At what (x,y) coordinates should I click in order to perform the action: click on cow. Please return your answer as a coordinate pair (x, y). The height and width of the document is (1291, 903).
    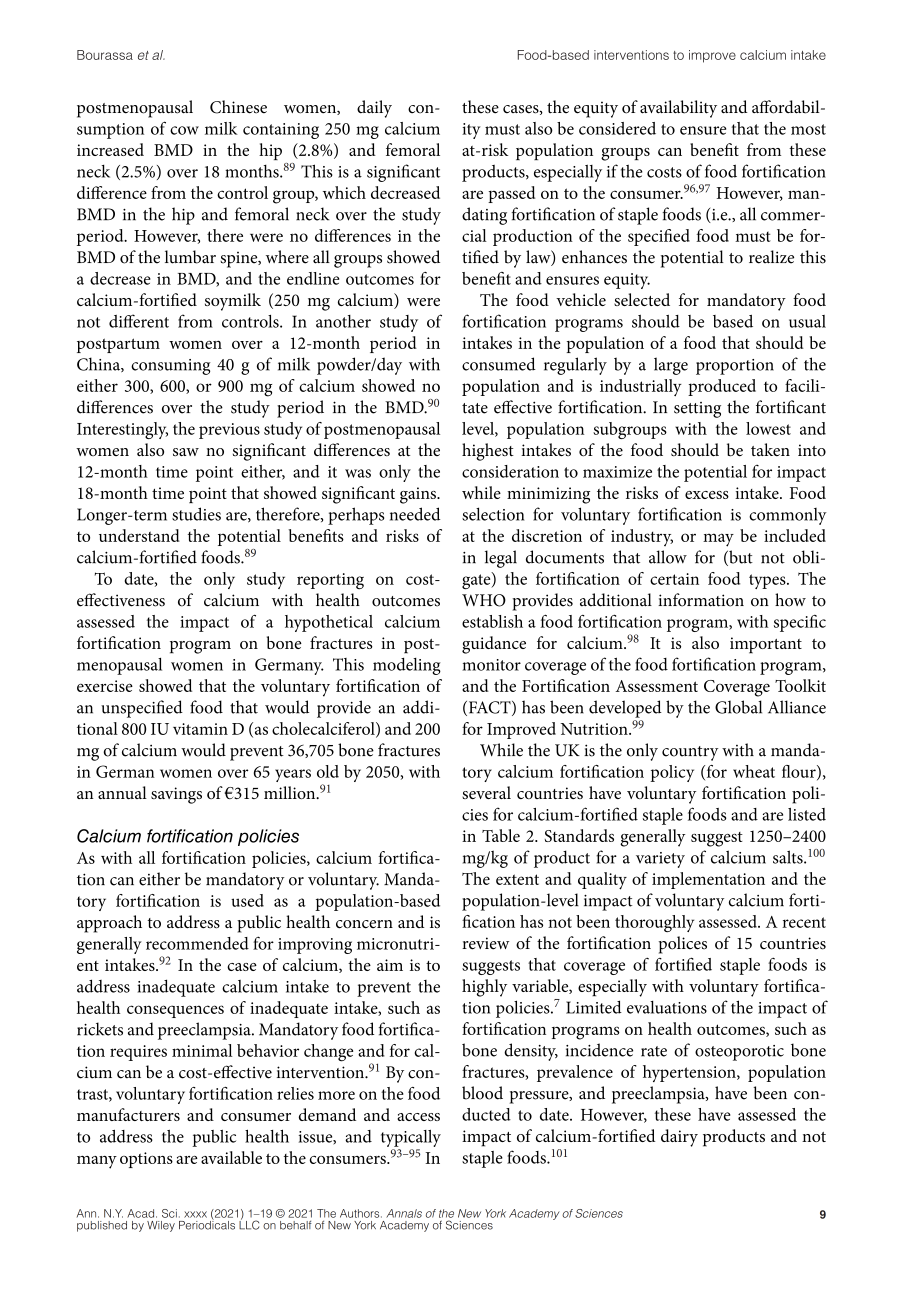
    Looking at the image, I should click on (184, 130).
